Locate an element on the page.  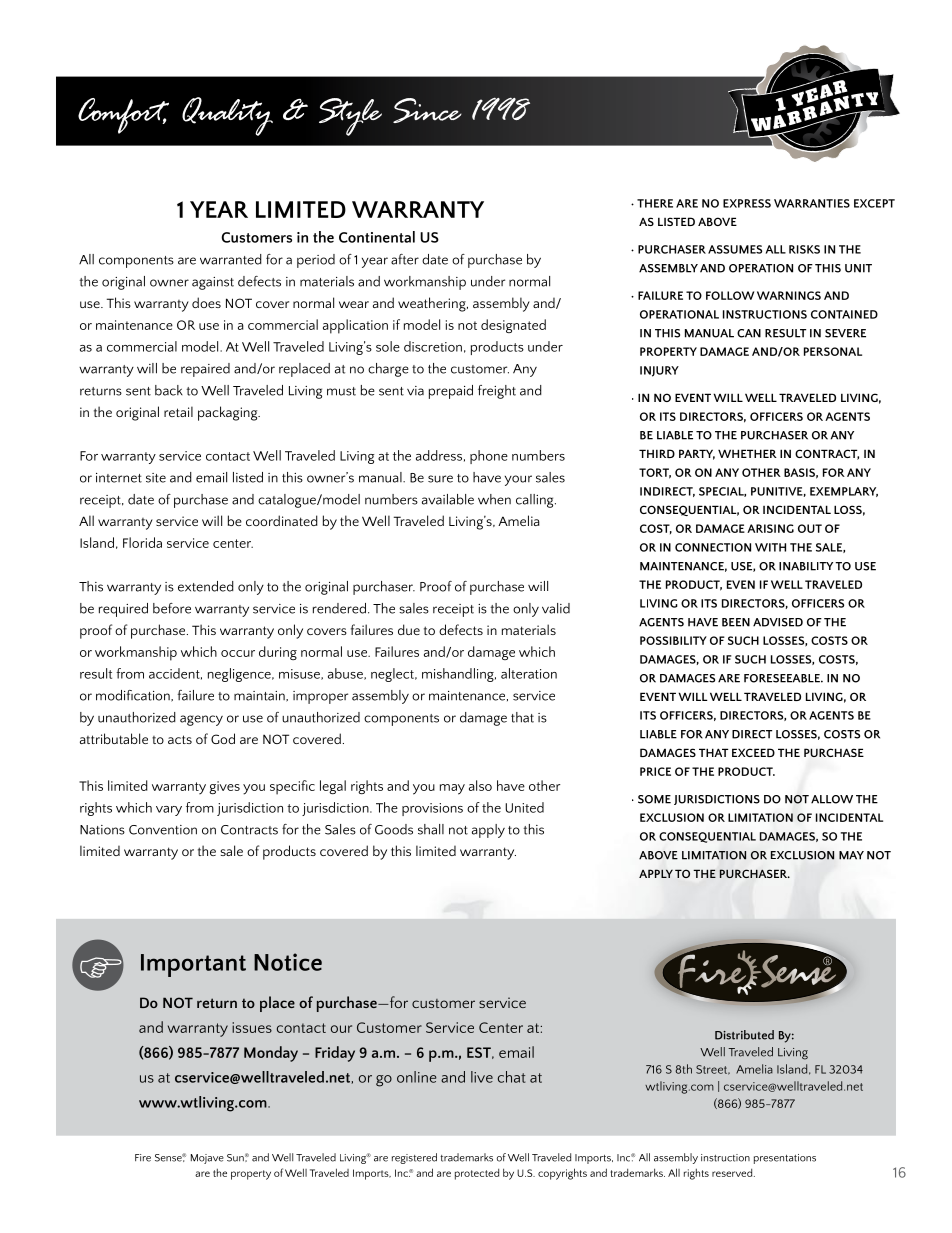
protected is located at coordinates (477, 1174).
